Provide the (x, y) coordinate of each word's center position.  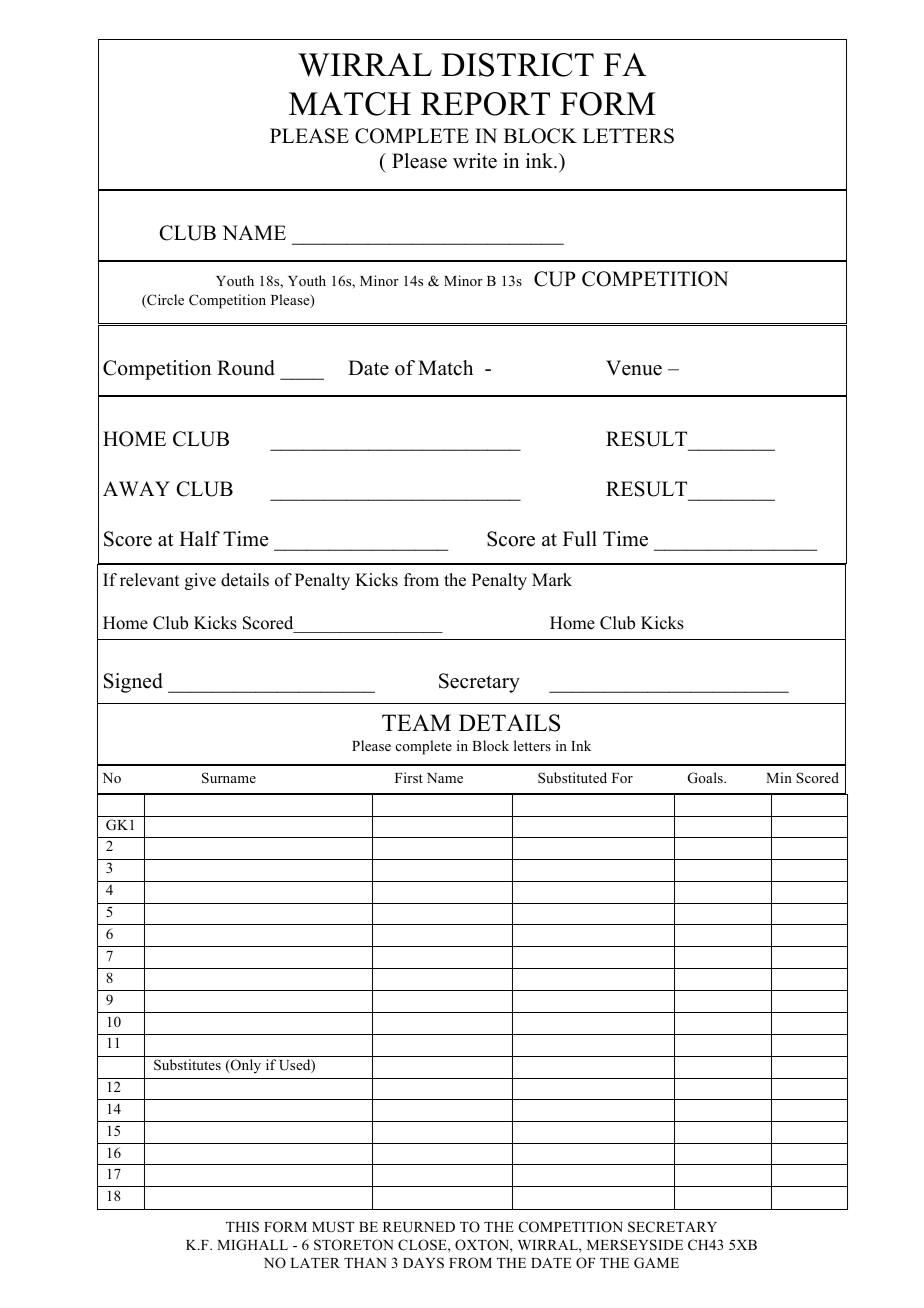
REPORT (485, 104)
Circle (164, 301)
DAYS (423, 1263)
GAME (656, 1263)
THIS (242, 1227)
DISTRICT (517, 65)
